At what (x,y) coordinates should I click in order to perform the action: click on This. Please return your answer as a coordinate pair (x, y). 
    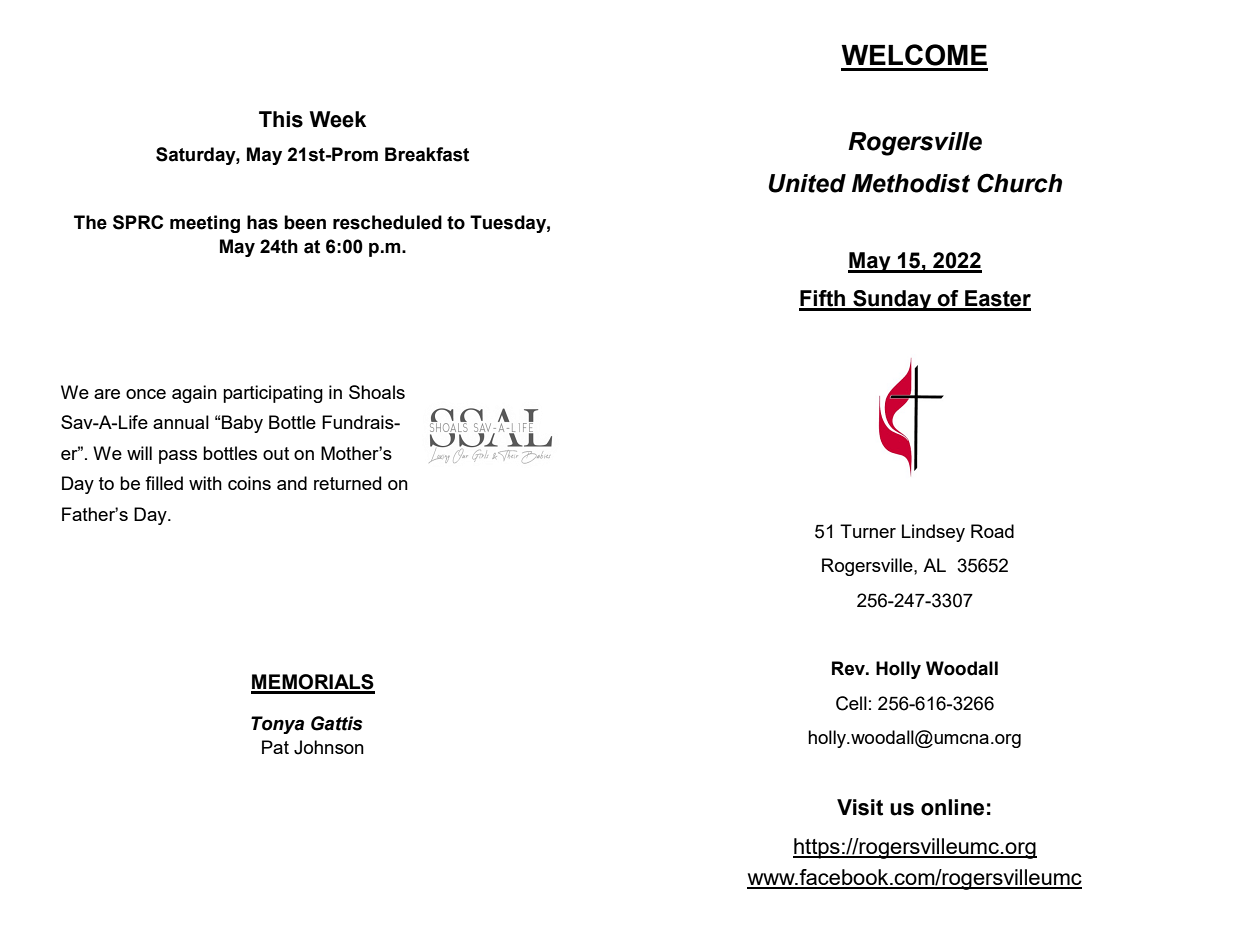
    Looking at the image, I should click on (281, 119).
